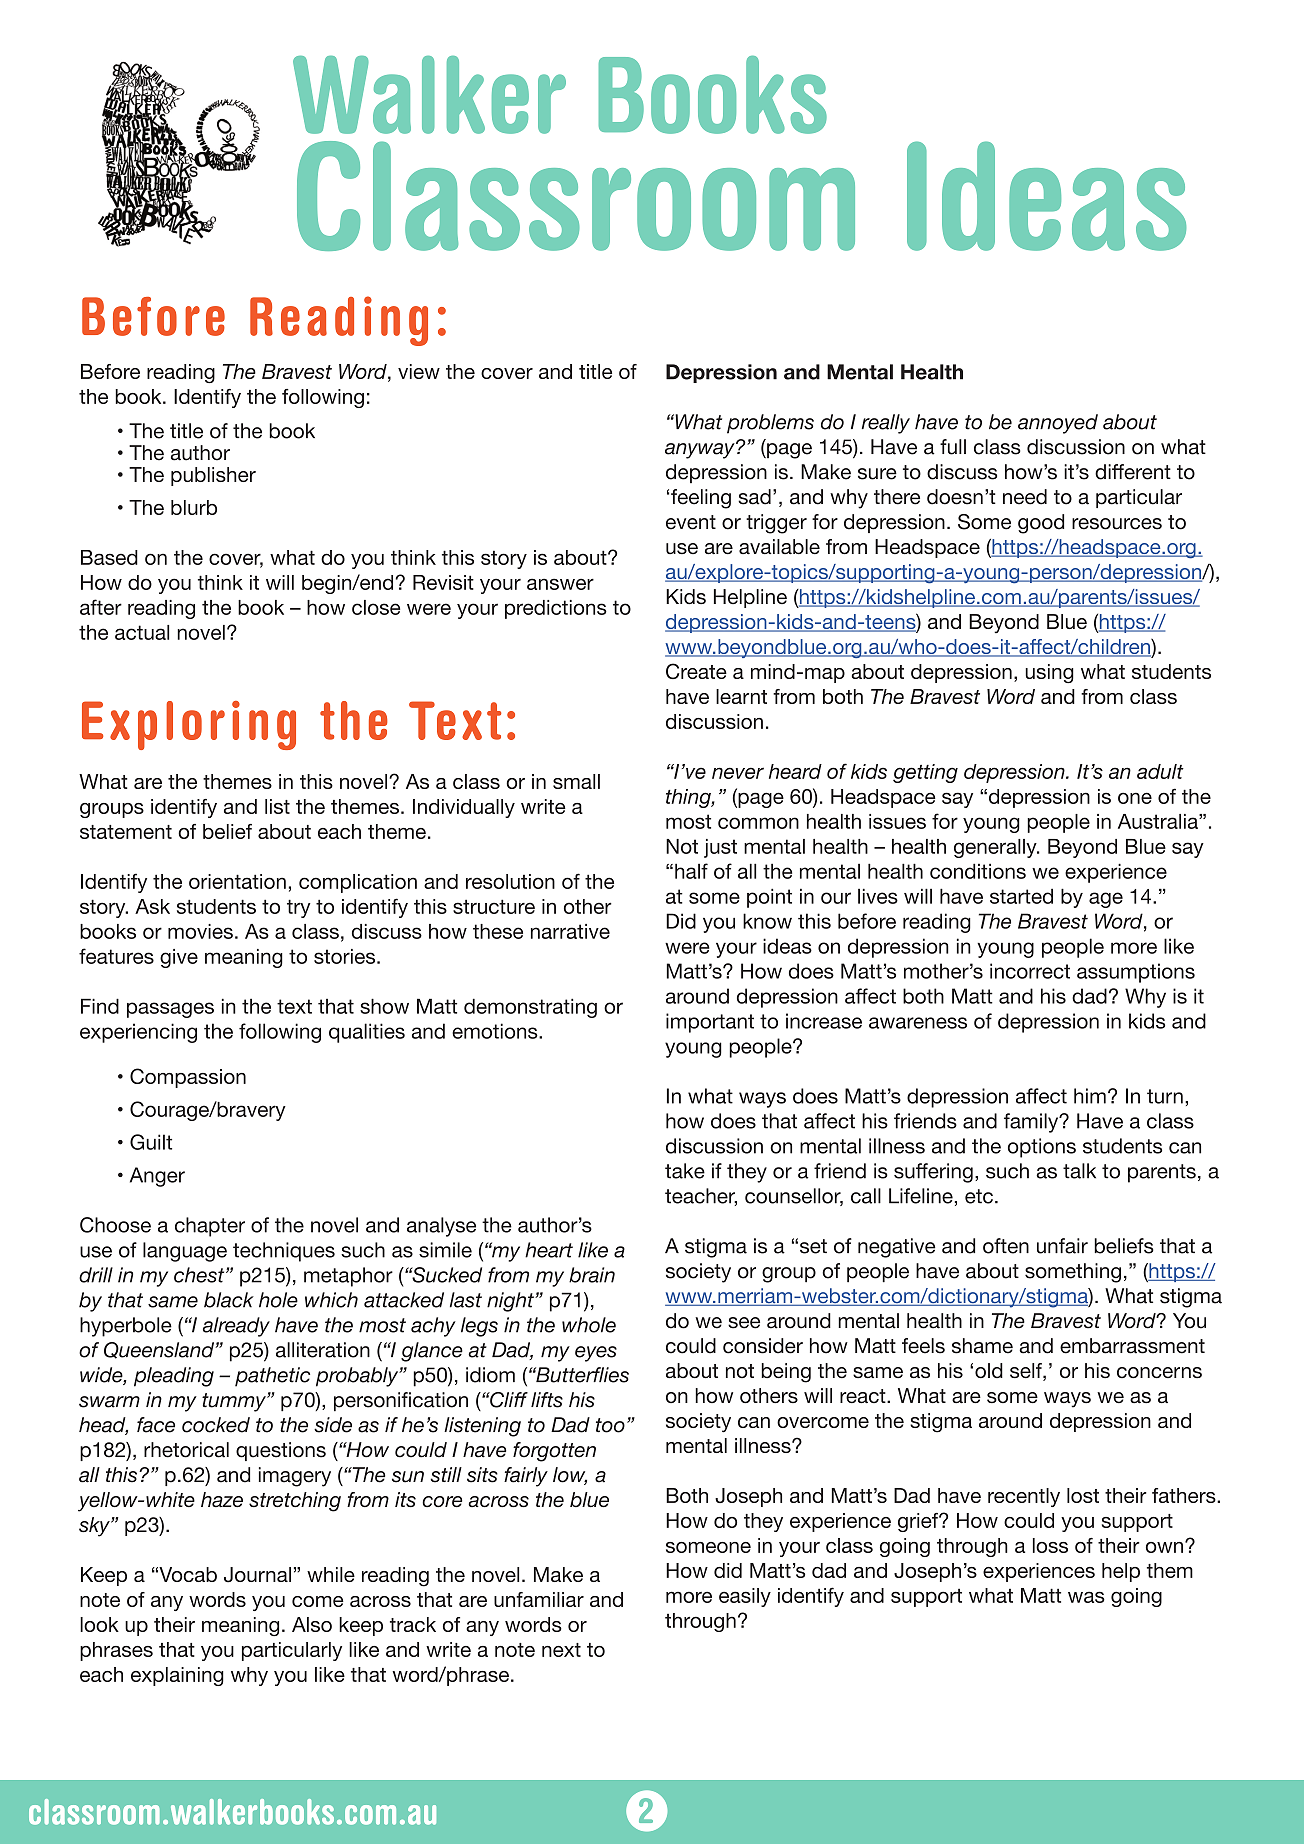 The image size is (1304, 1844). I want to click on brain, so click(592, 1275).
